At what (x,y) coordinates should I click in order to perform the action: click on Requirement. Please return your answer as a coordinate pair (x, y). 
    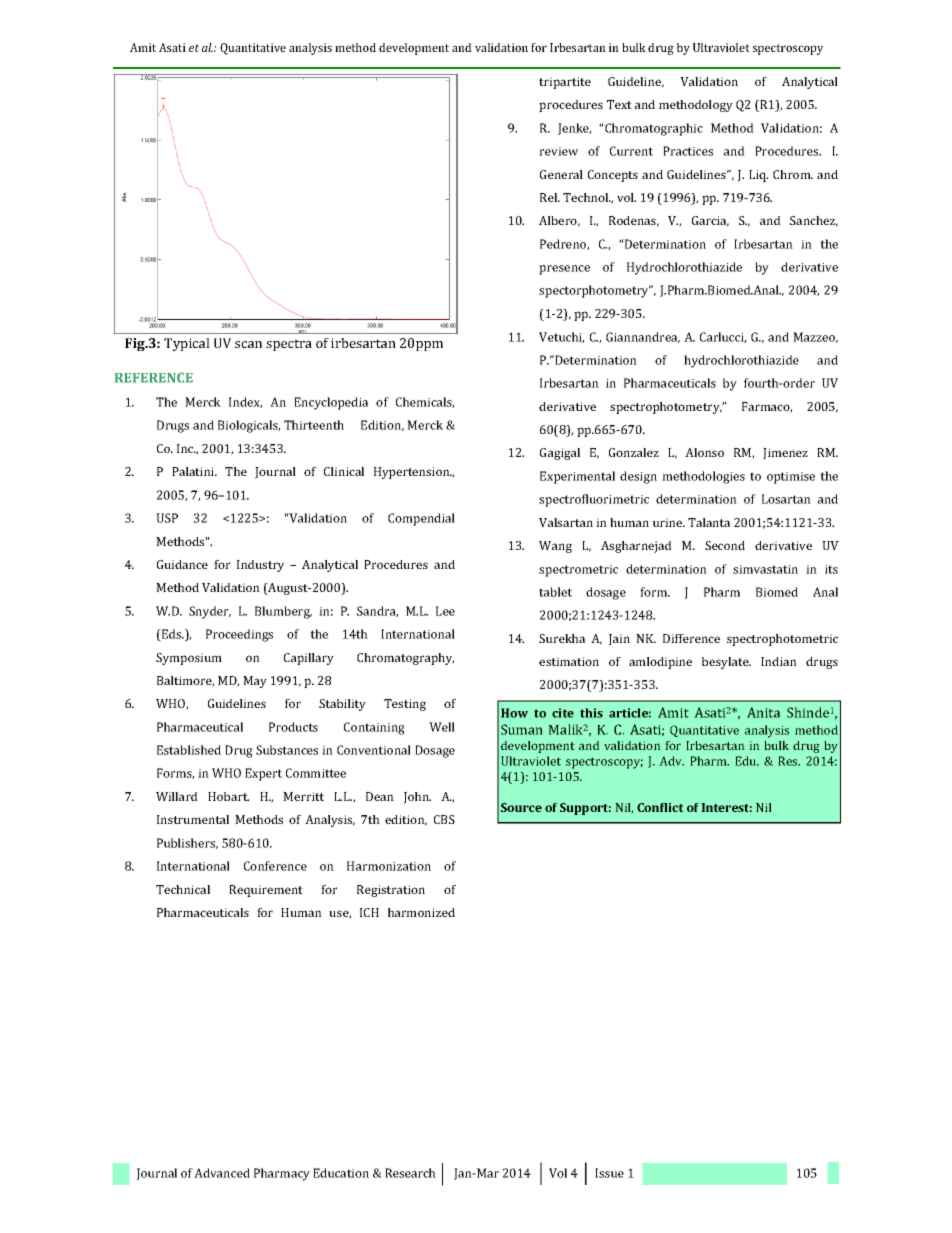
    Looking at the image, I should click on (266, 891).
